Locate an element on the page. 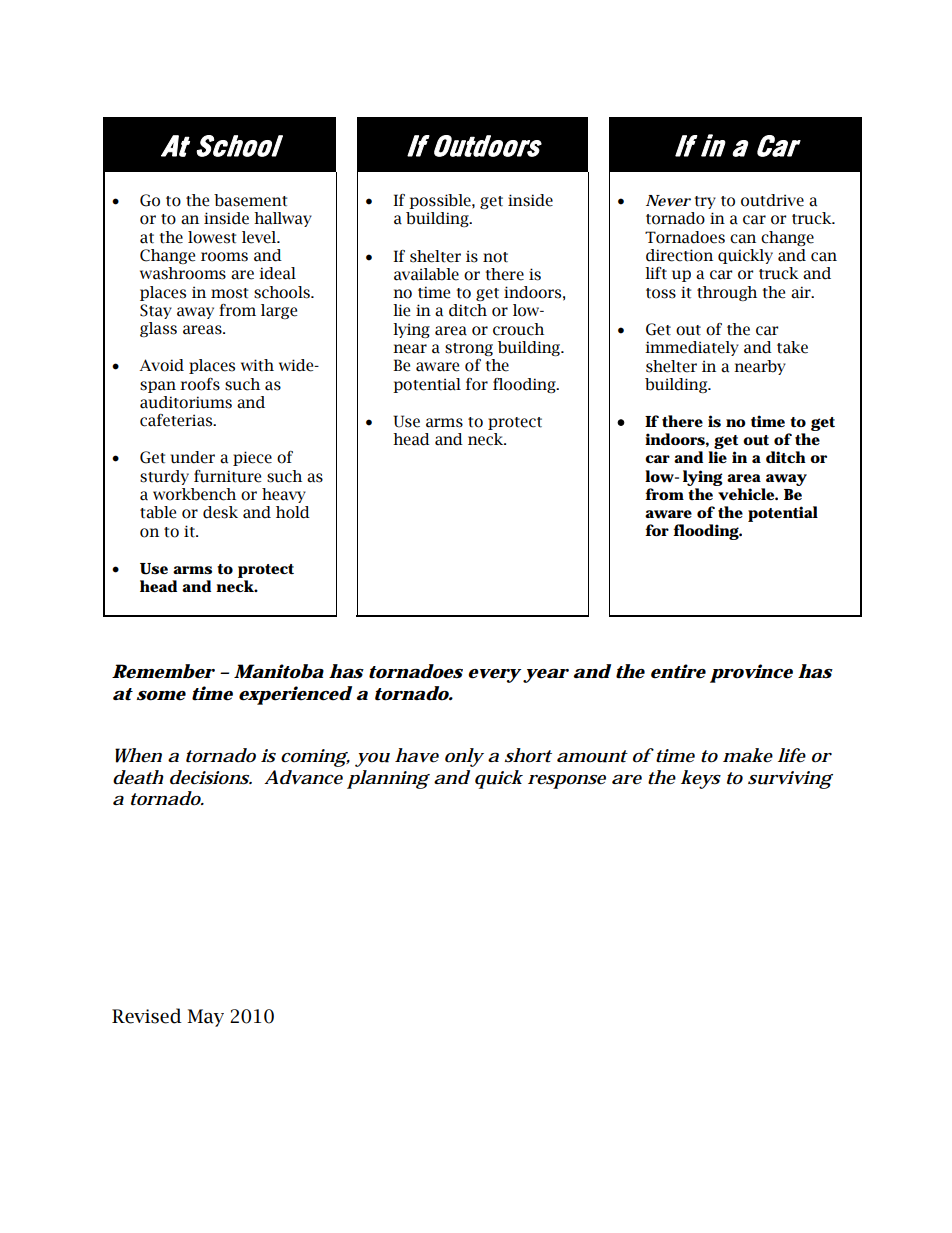 The height and width of the image is (1233, 952). lowest is located at coordinates (212, 237).
